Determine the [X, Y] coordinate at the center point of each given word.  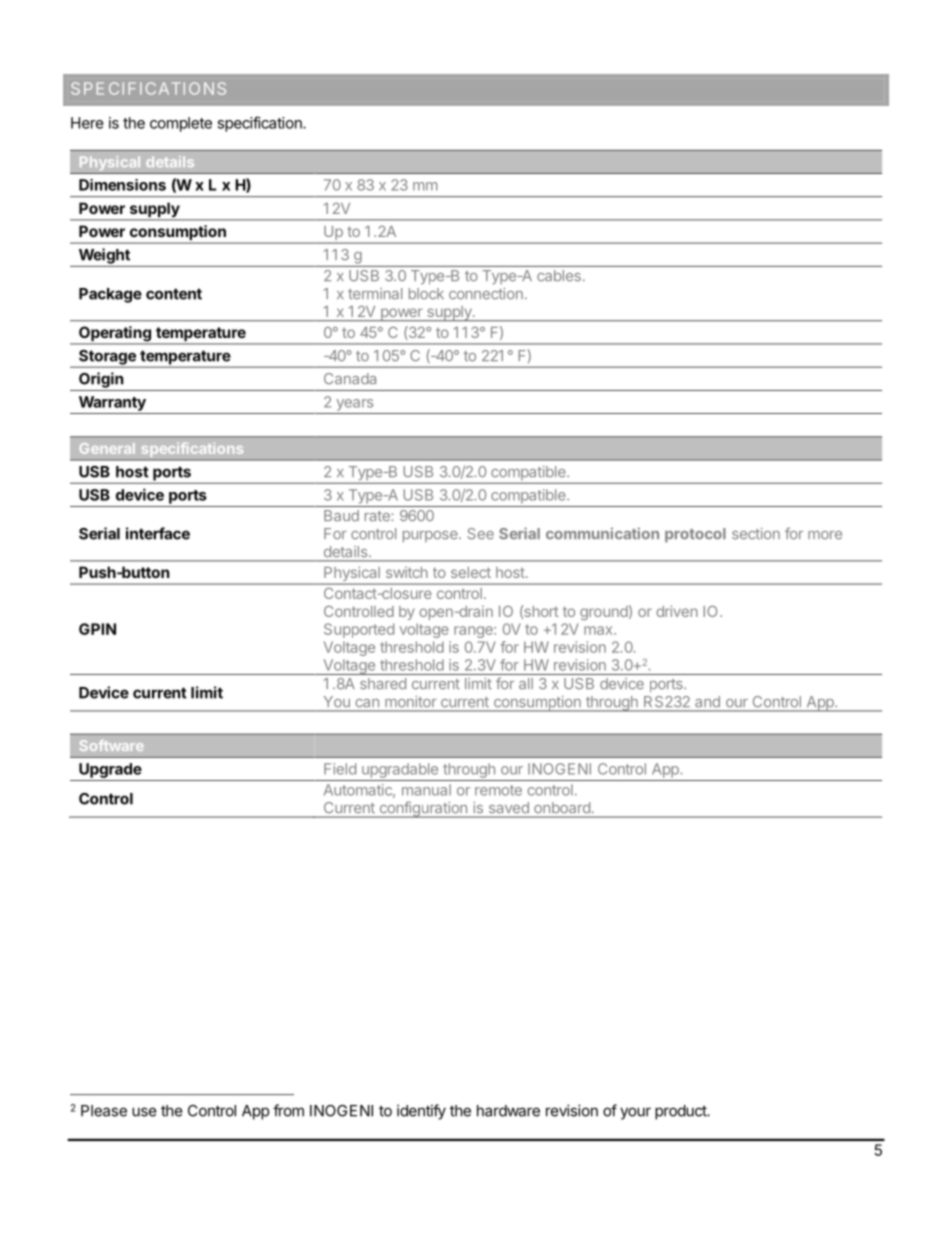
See [481, 534]
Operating [115, 335]
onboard [562, 807]
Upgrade [110, 770]
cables [559, 276]
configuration [423, 809]
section [756, 534]
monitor [411, 701]
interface [158, 533]
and [707, 701]
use [144, 1112]
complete [181, 124]
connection [486, 294]
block [426, 294]
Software [112, 745]
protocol [695, 535]
